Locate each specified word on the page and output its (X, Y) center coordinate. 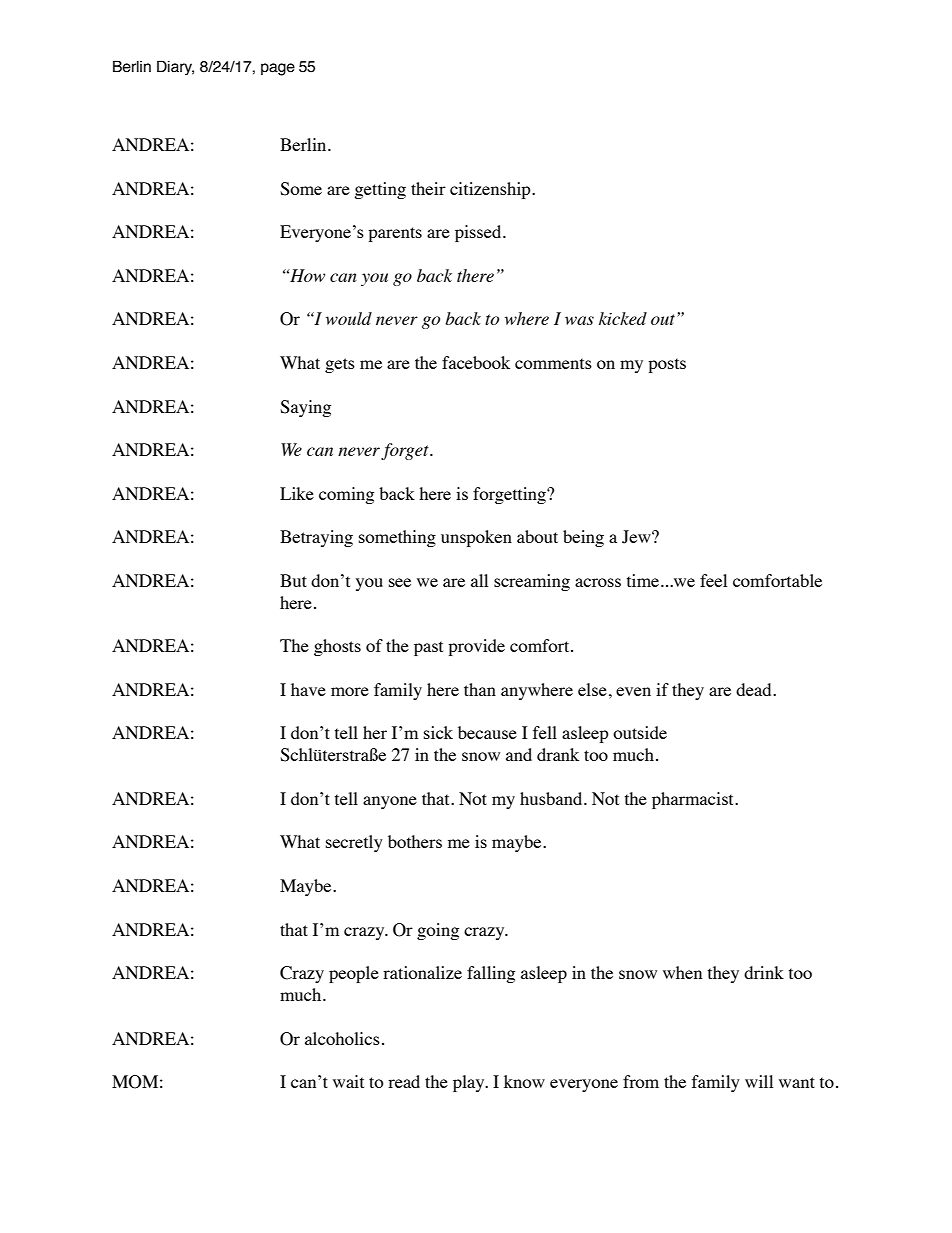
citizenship (491, 190)
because (487, 732)
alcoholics (342, 1038)
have (308, 689)
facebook (476, 362)
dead (755, 689)
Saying (305, 408)
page (278, 69)
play (470, 1083)
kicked (623, 318)
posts (667, 365)
